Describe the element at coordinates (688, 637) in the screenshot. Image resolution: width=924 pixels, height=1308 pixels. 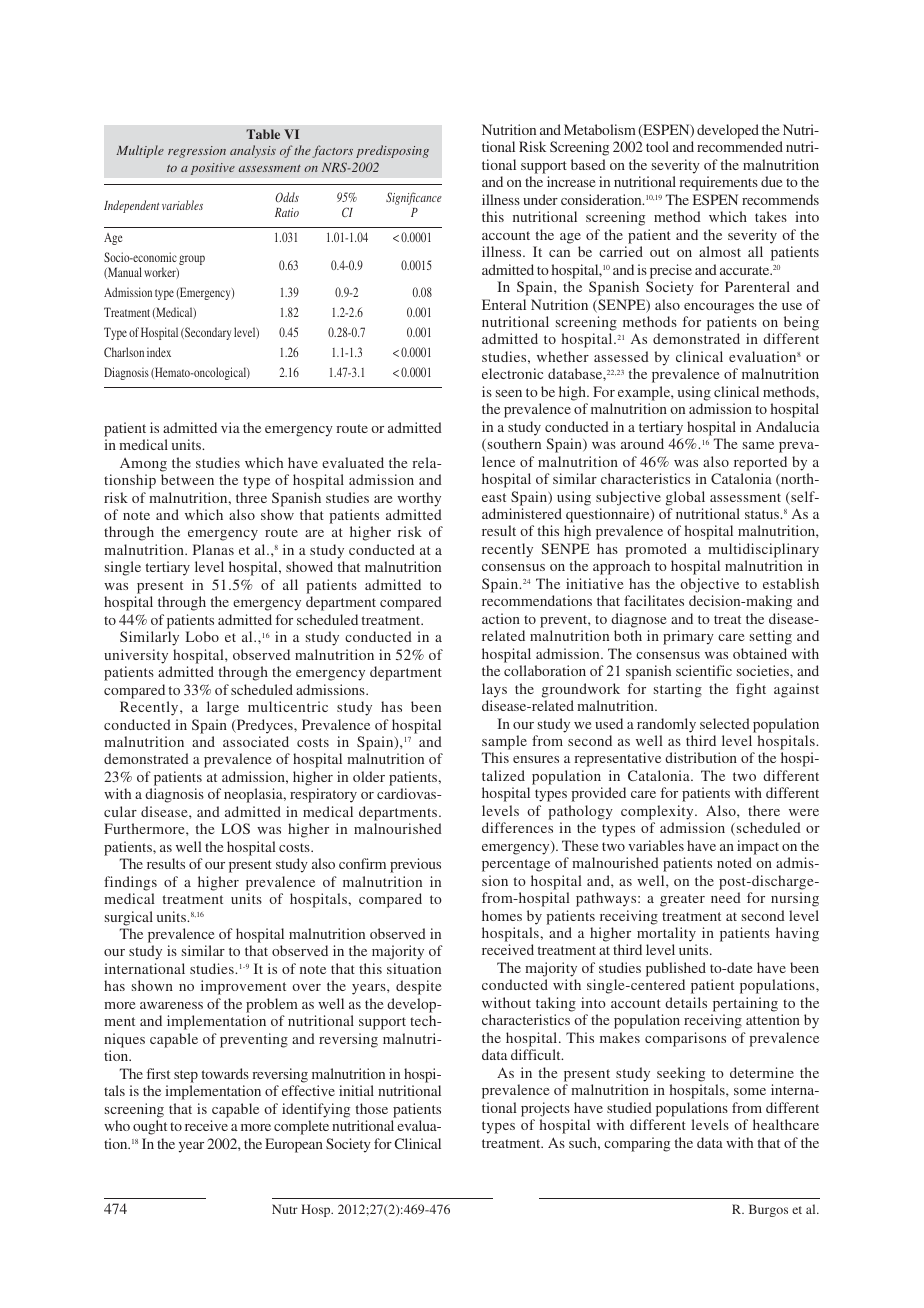
I see `primary` at that location.
